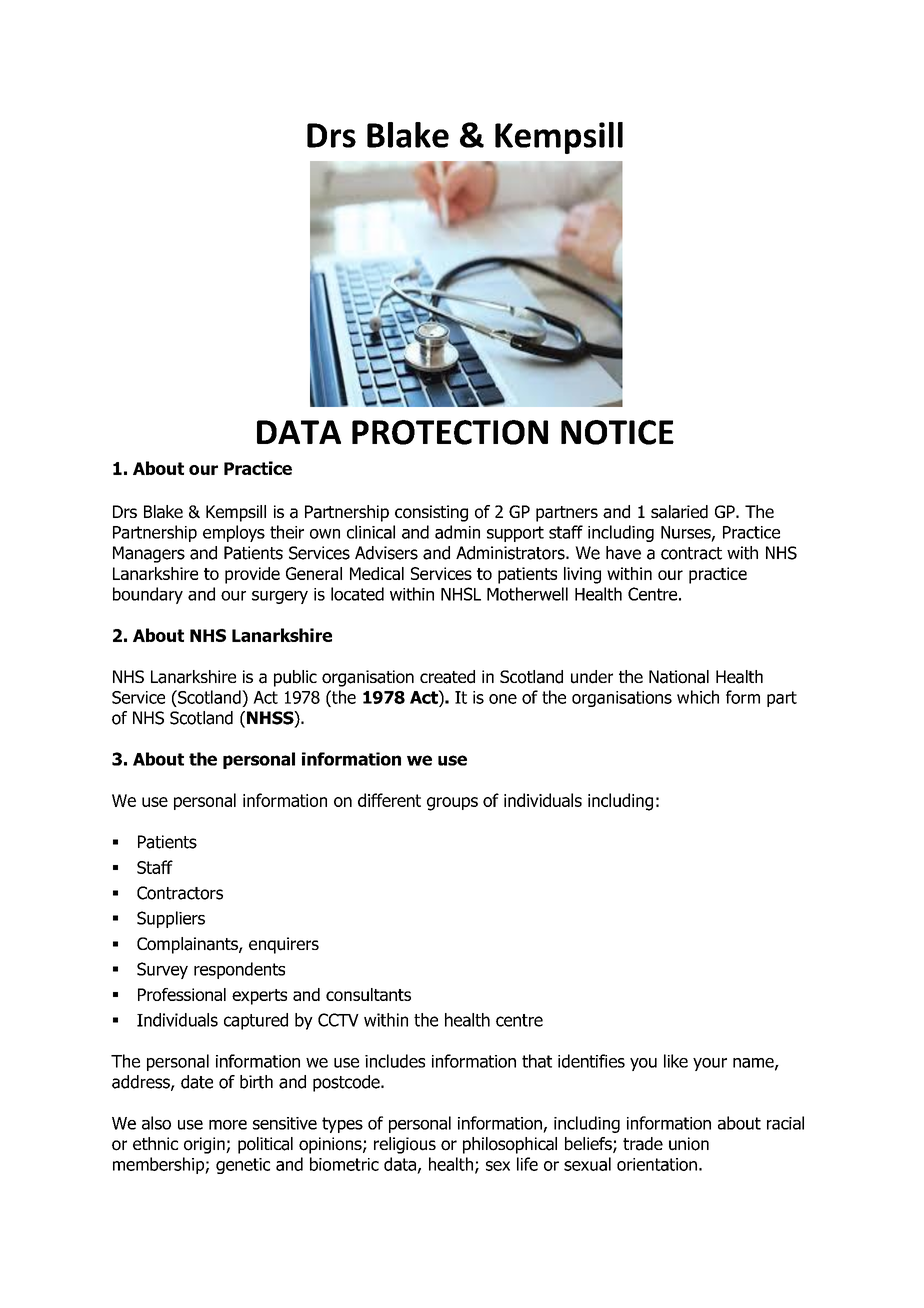  Describe the element at coordinates (510, 1145) in the screenshot. I see `philosophical` at that location.
